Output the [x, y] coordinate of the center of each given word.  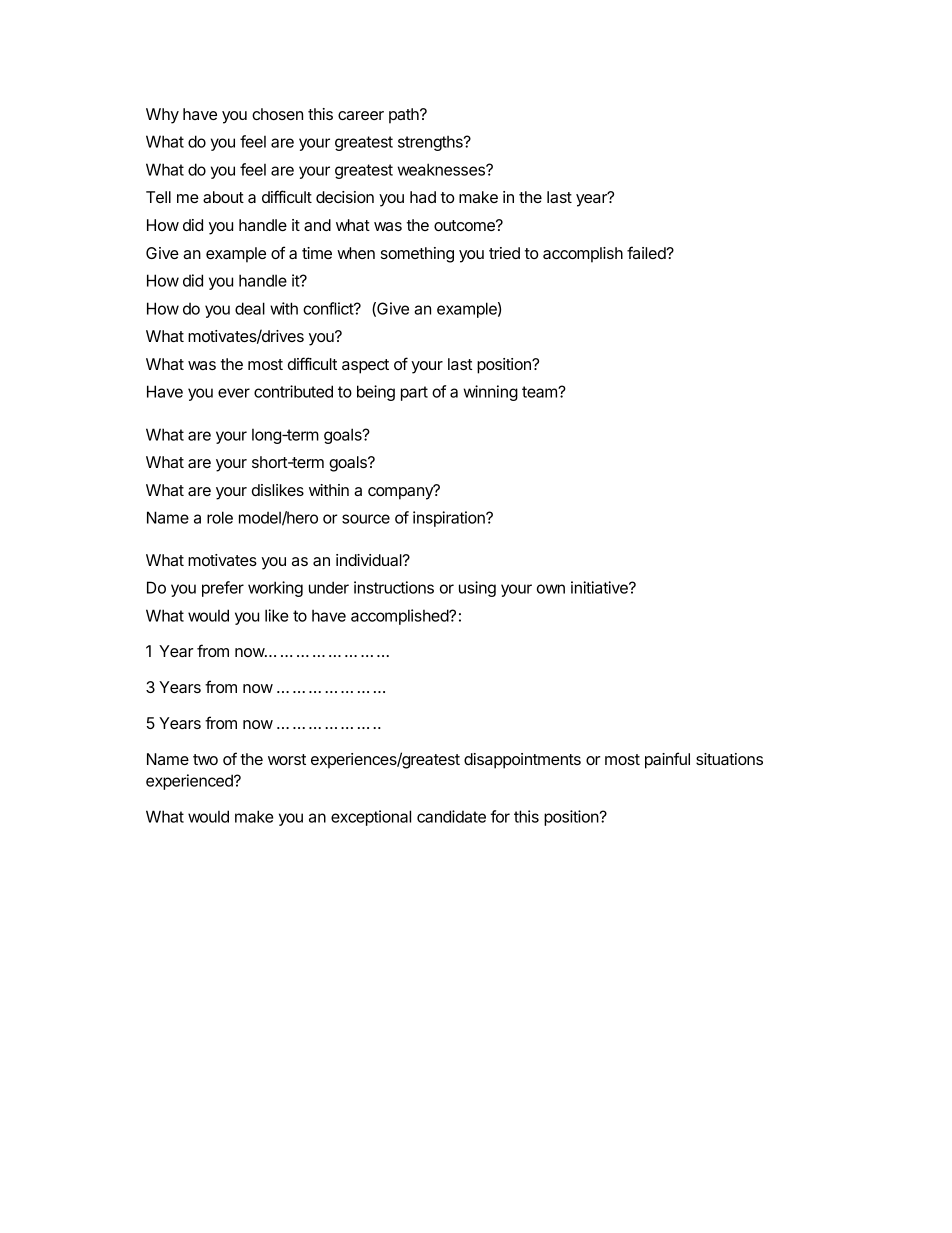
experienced [190, 782]
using [477, 589]
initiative [600, 587]
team [540, 392]
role [220, 517]
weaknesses [442, 169]
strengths [431, 143]
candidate [451, 816]
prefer [223, 589]
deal [250, 308]
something [417, 255]
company [401, 492]
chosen [277, 114]
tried [504, 253]
